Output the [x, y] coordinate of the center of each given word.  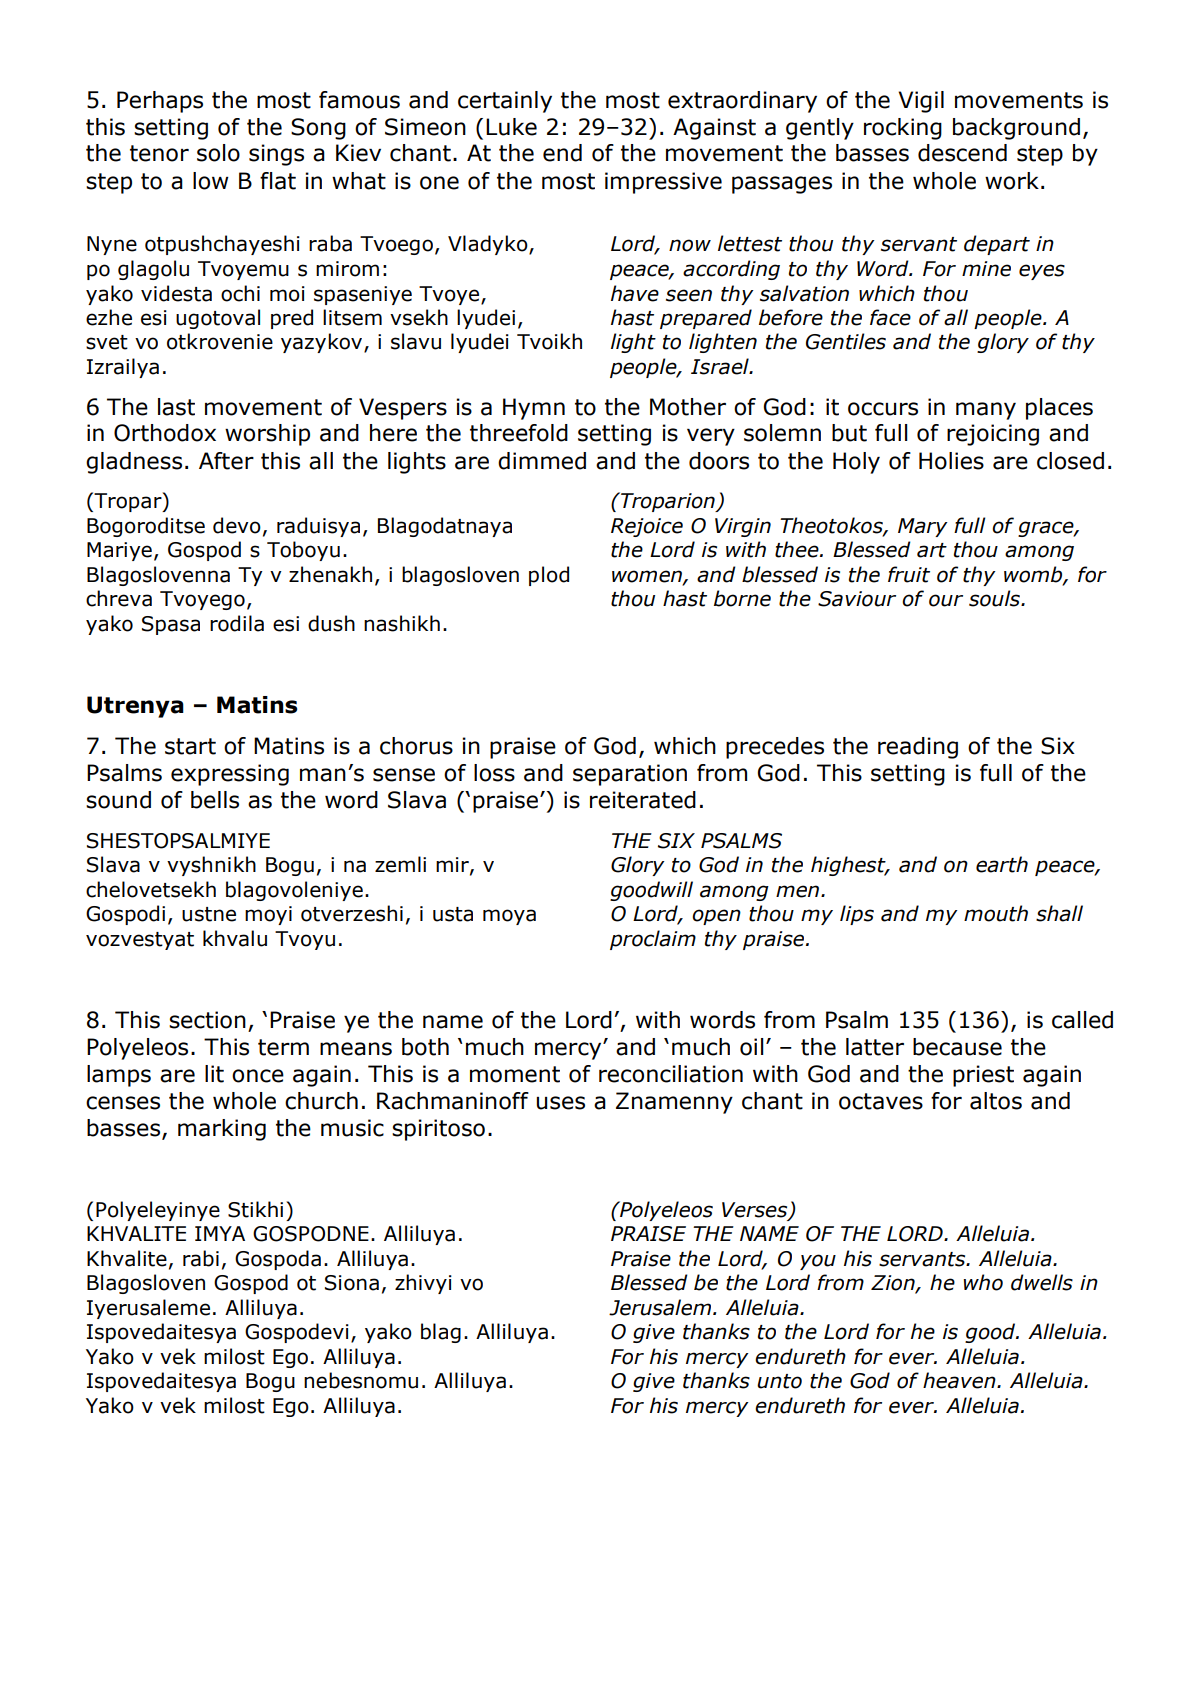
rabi [201, 1258]
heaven [960, 1380]
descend [962, 153]
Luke [511, 127]
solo [218, 153]
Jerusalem [661, 1307]
